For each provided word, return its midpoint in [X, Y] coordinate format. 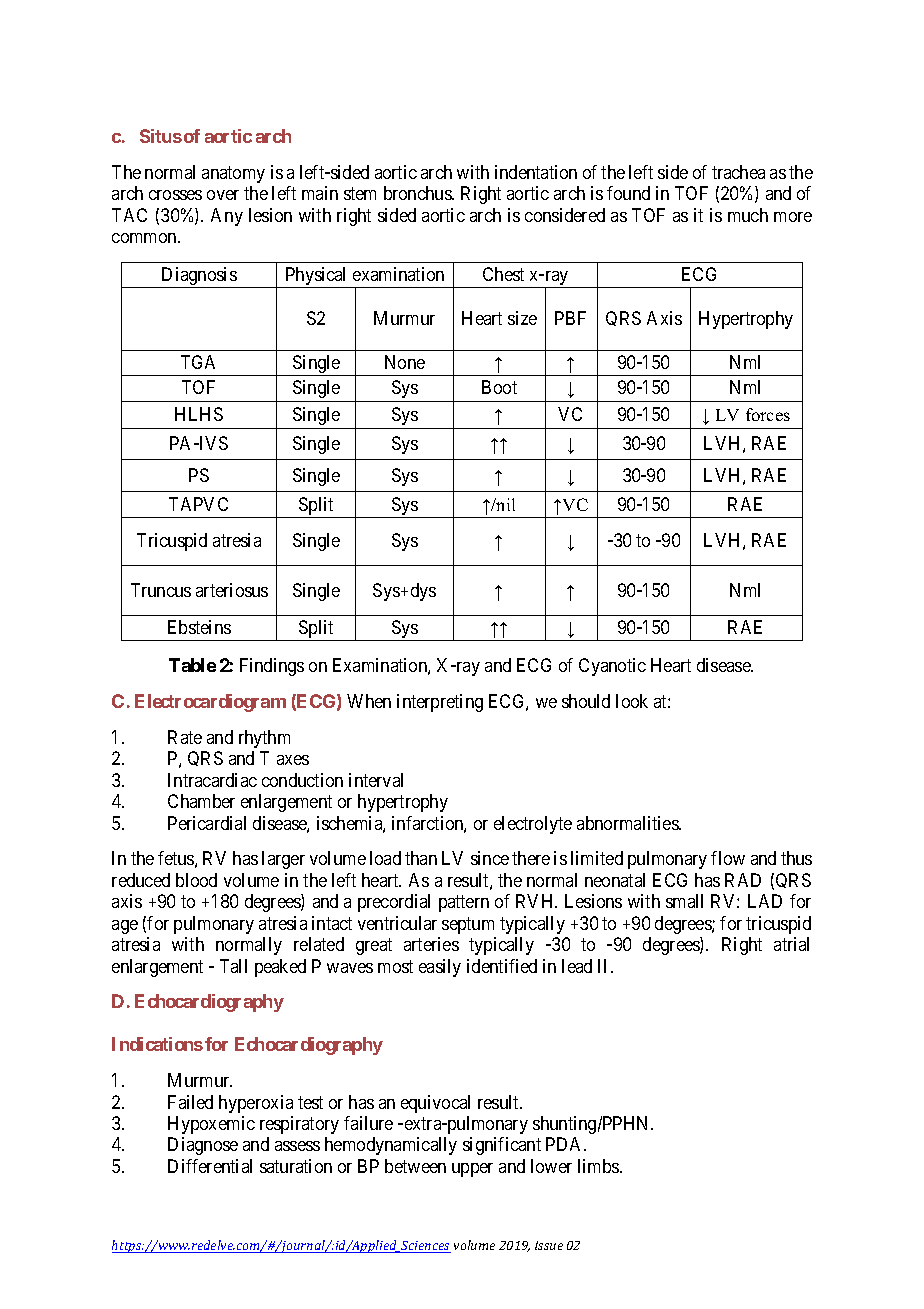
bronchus [418, 193]
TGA [198, 362]
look [632, 701]
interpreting [440, 703]
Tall [233, 966]
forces [768, 414]
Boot [499, 387]
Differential [210, 1166]
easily [440, 968]
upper [472, 1170]
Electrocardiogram [210, 703]
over [223, 195]
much [748, 215]
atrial [791, 944]
